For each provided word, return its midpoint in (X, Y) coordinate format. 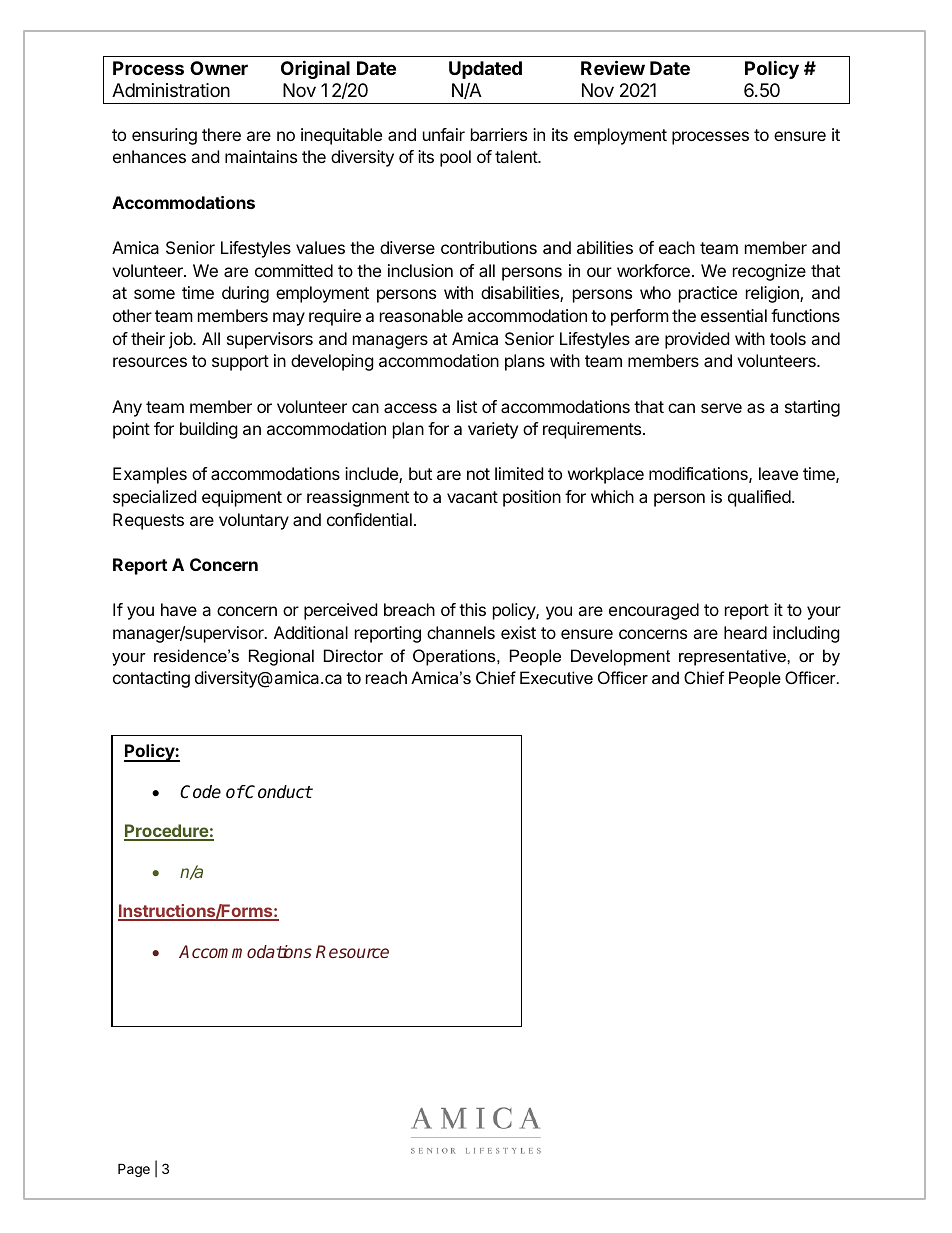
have (179, 609)
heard (745, 632)
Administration (171, 90)
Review (613, 67)
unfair (444, 134)
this (472, 609)
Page (134, 1170)
